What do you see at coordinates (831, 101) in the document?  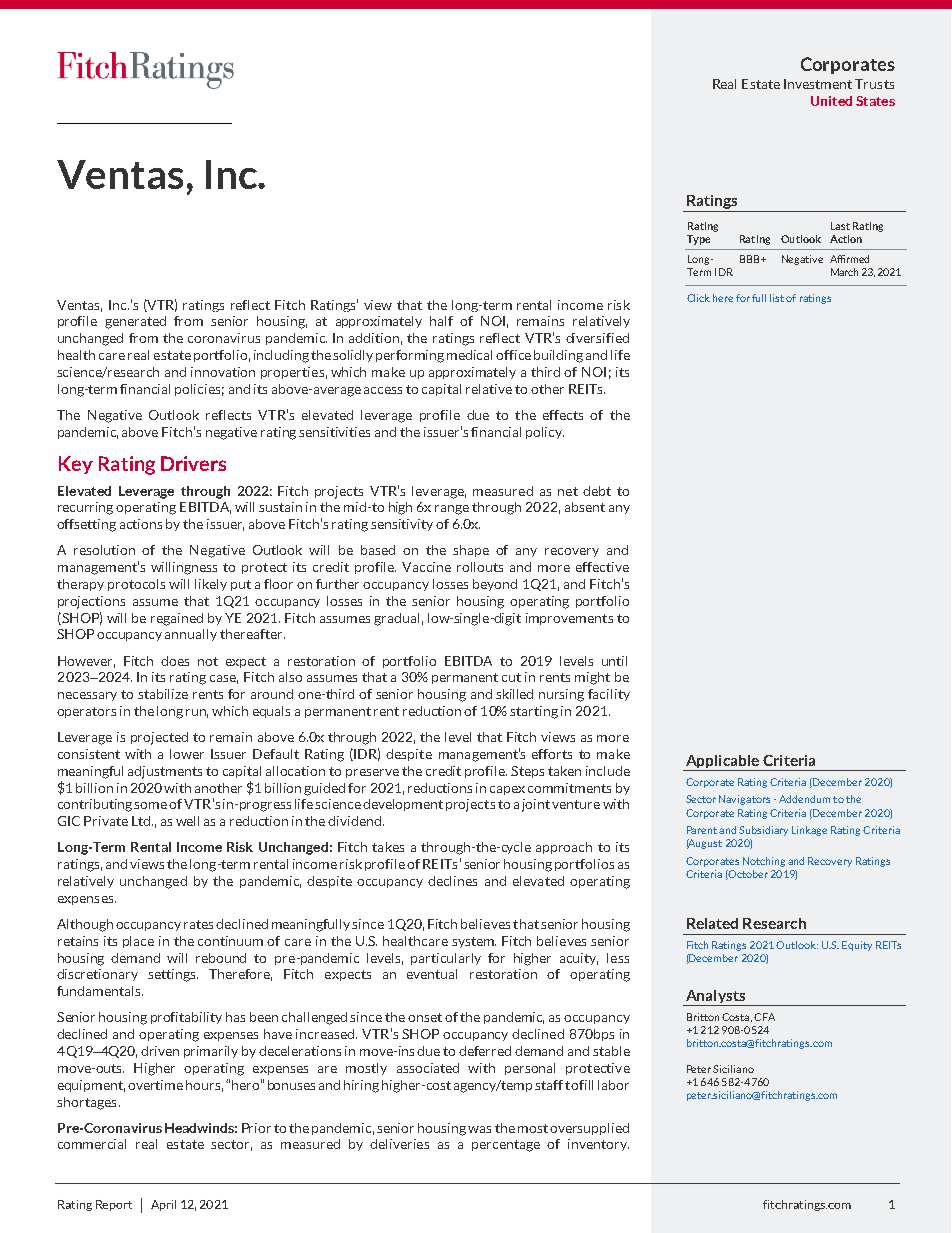 I see `United` at bounding box center [831, 101].
